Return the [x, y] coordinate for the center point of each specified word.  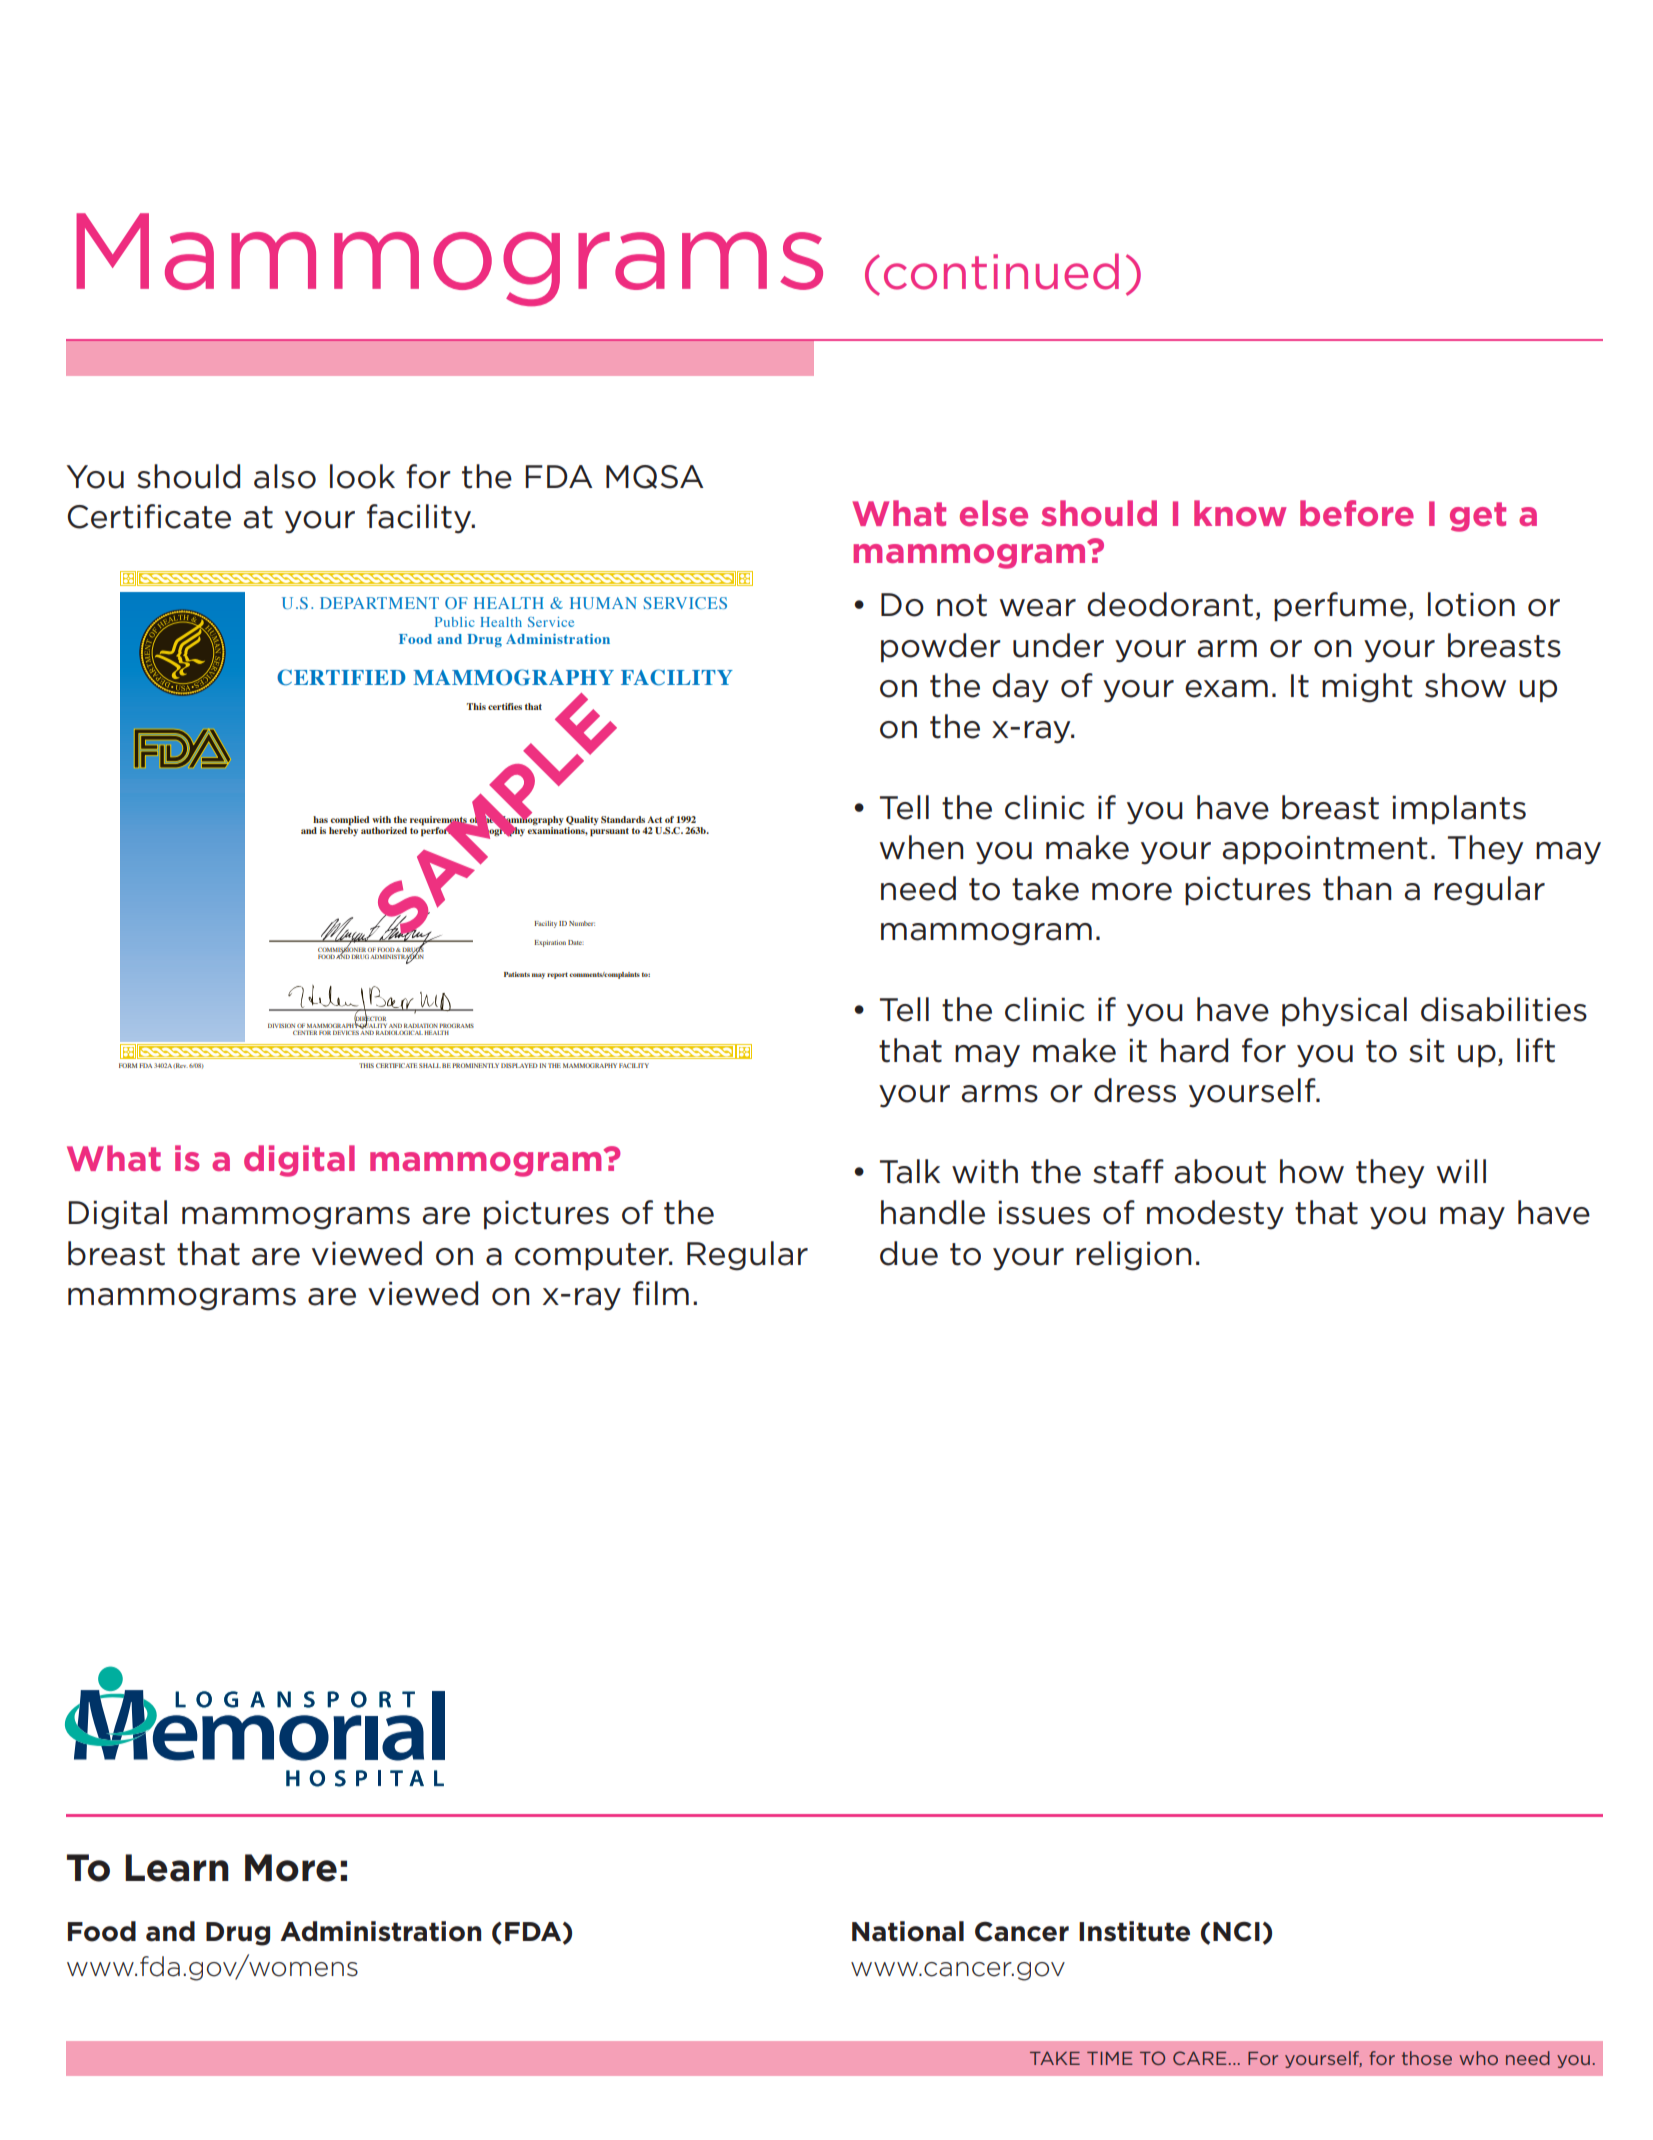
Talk [910, 1171]
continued [1001, 271]
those [1427, 2058]
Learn [177, 1868]
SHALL [430, 1065]
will [1461, 1171]
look [362, 476]
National [908, 1931]
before [1357, 513]
